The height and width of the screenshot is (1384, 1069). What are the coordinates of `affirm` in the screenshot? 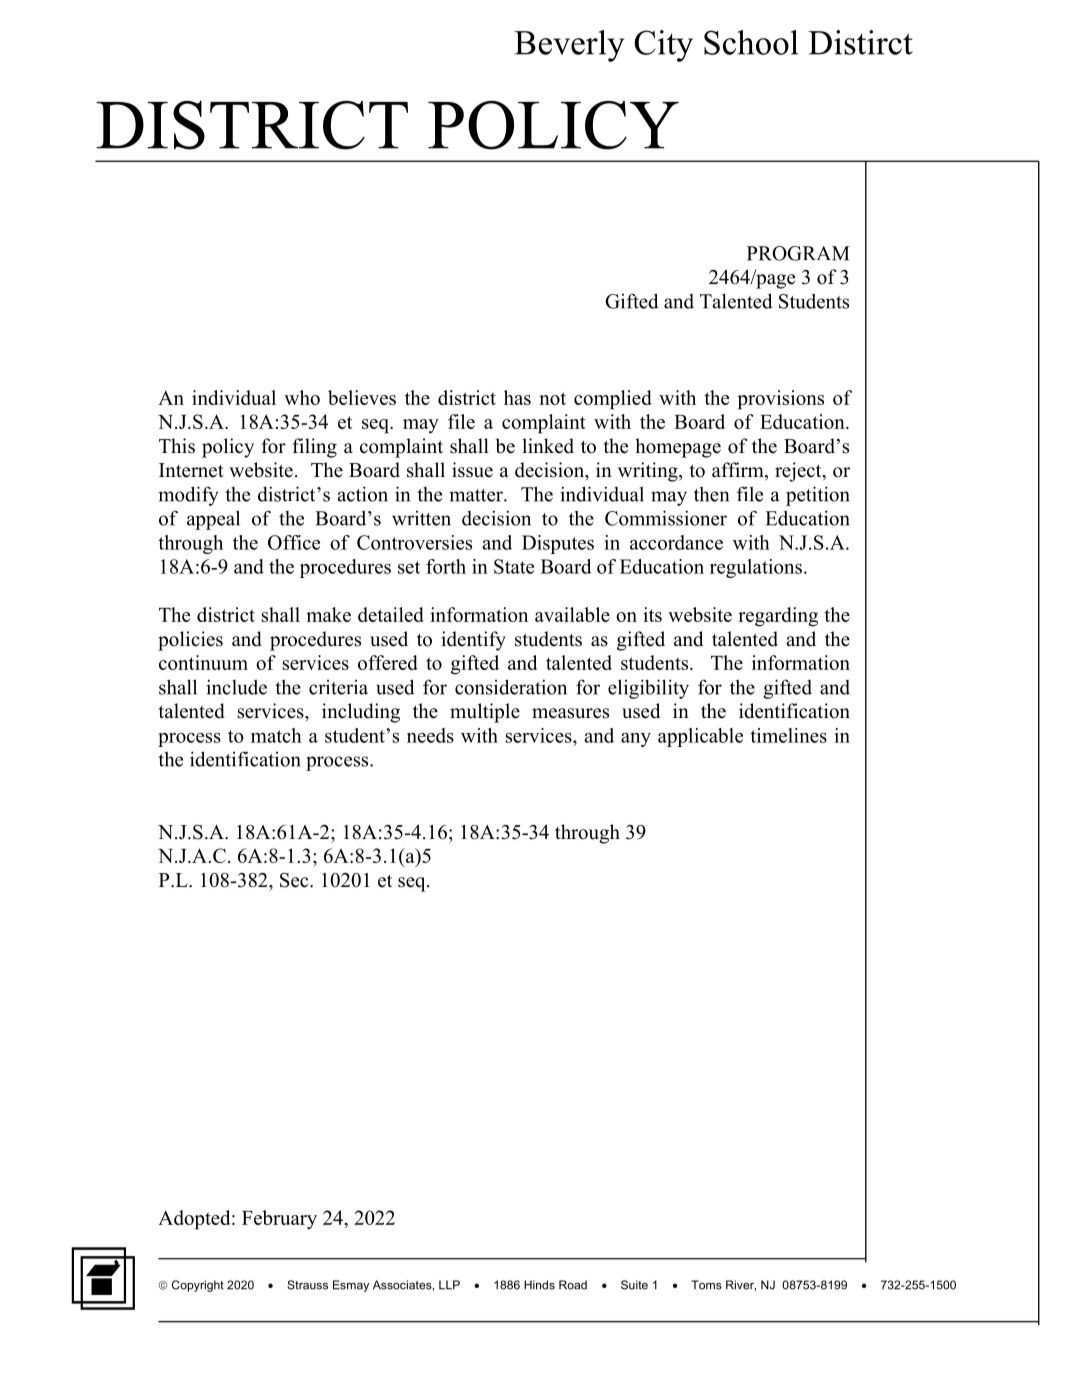 It's located at (739, 471).
